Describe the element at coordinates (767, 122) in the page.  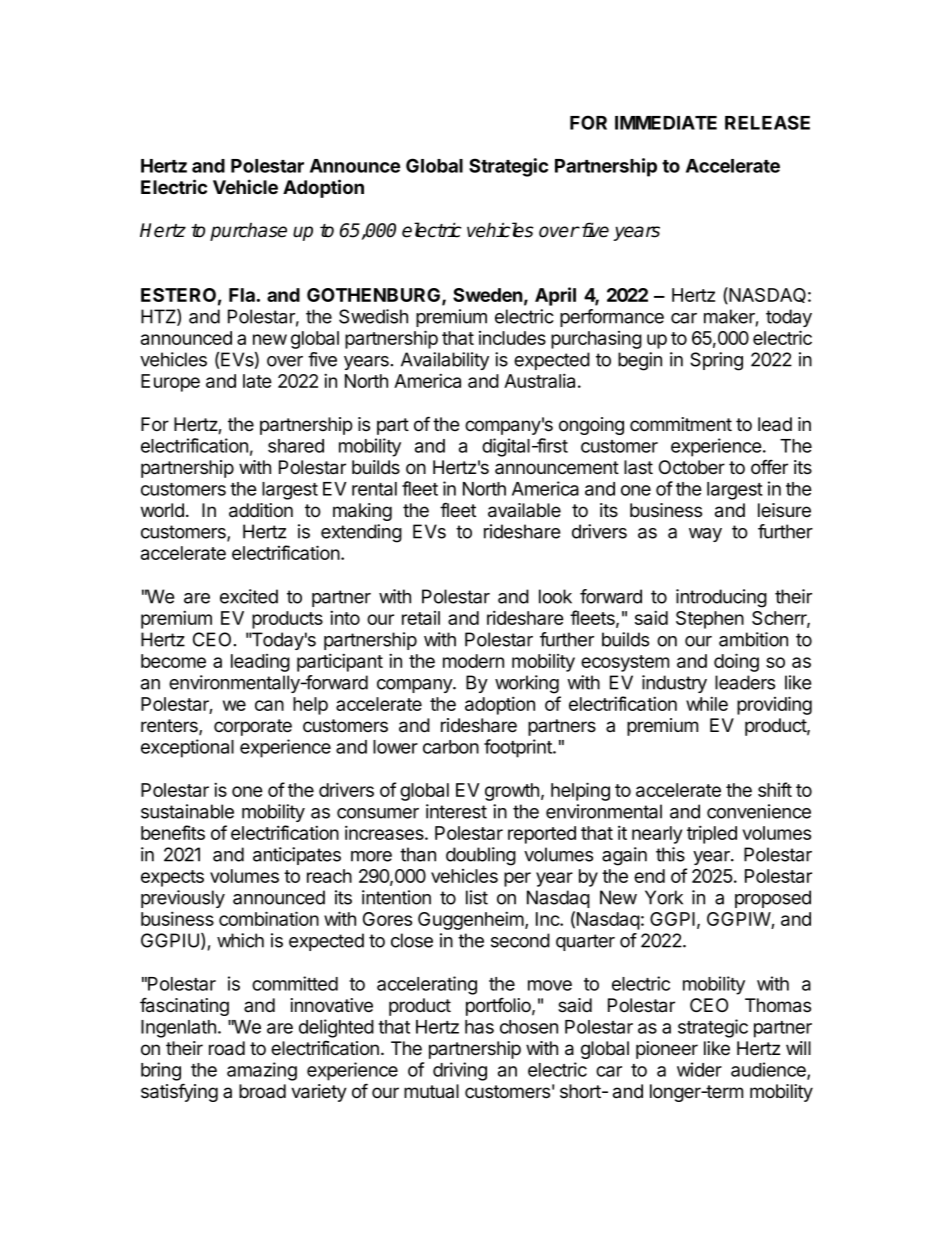
I see `RELEASE` at that location.
